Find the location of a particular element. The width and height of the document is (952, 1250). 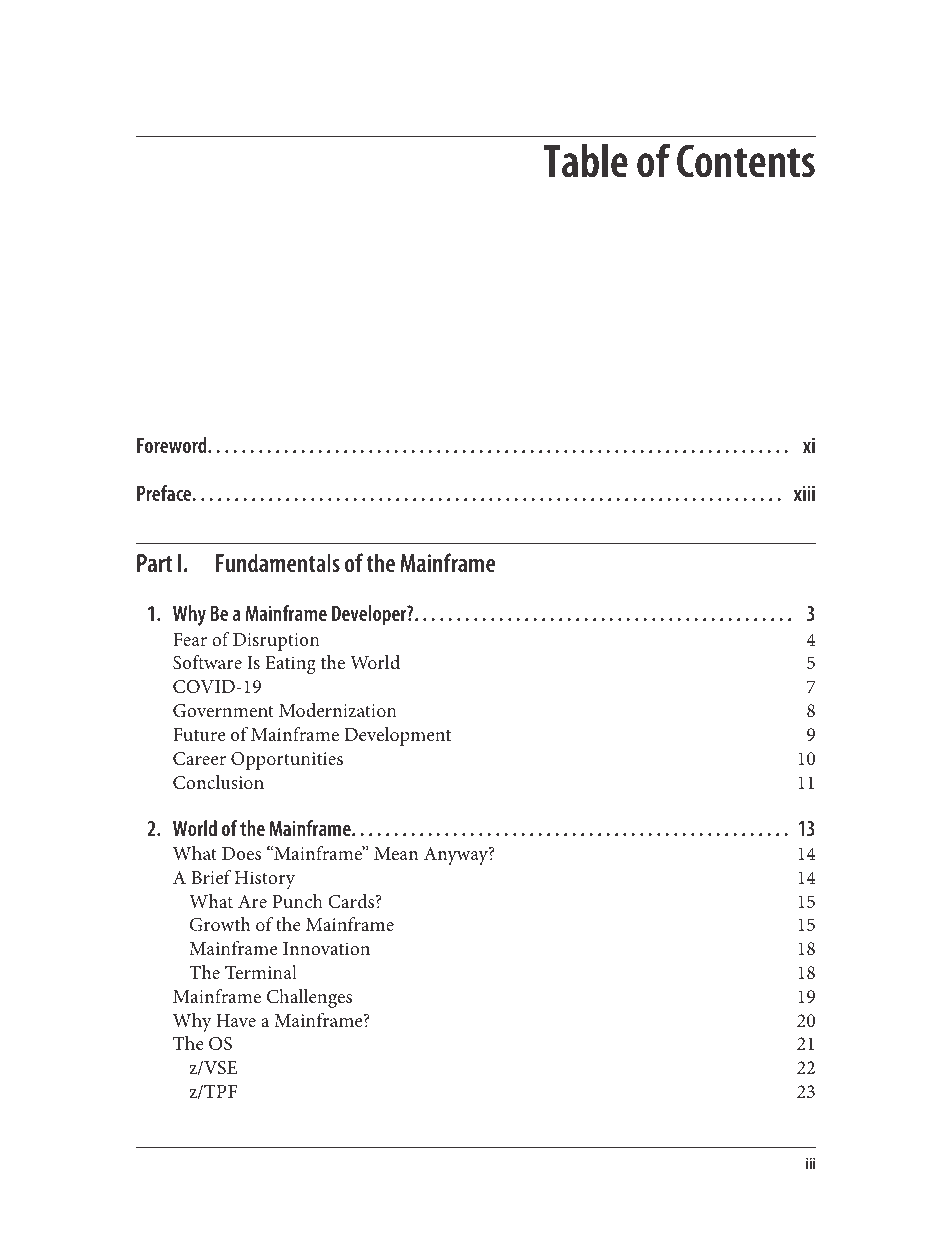

Foreword is located at coordinates (173, 445).
